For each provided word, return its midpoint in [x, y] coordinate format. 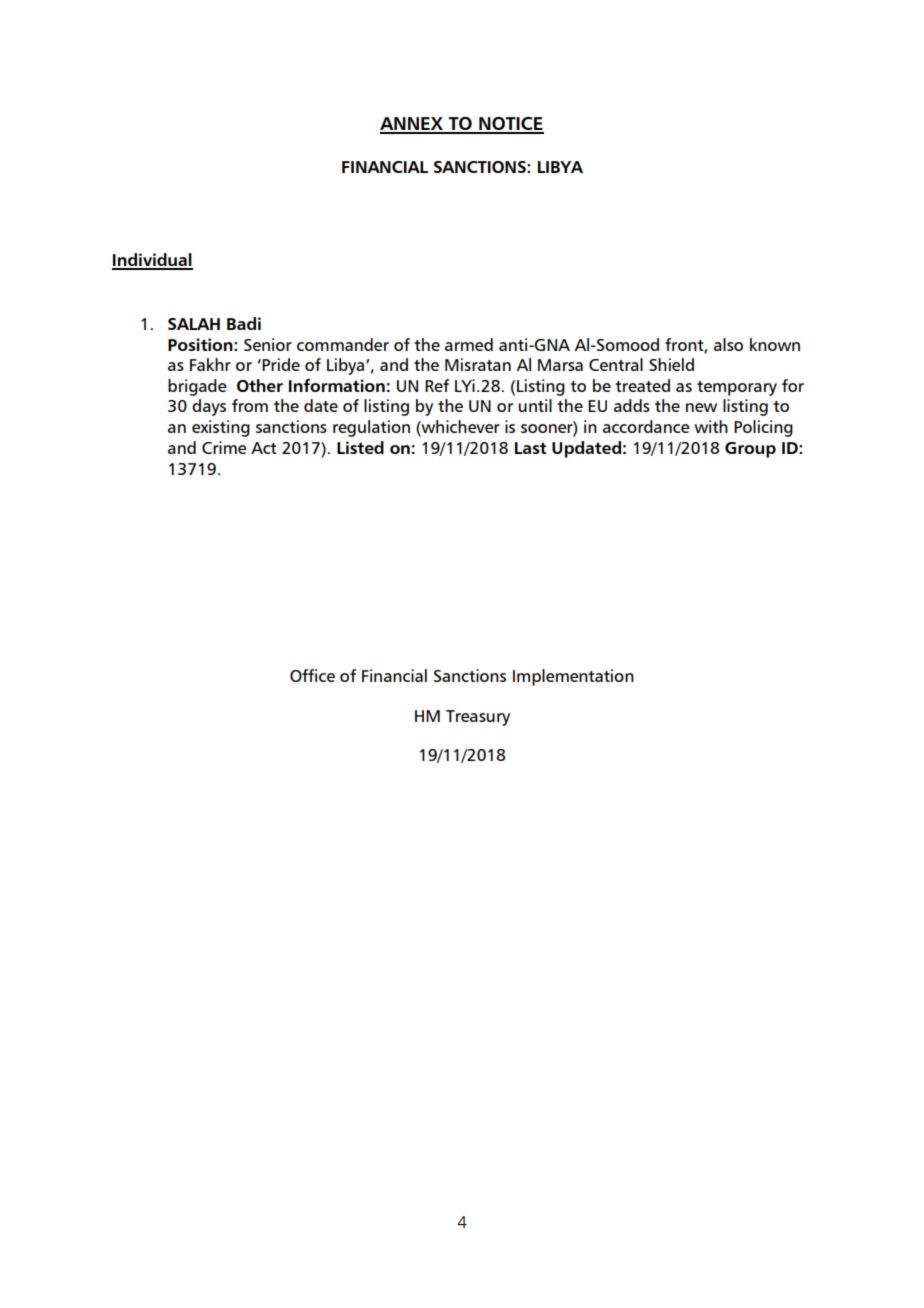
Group [750, 450]
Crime [224, 447]
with [711, 426]
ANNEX [412, 125]
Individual [152, 261]
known [775, 344]
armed [469, 344]
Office [312, 675]
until [535, 405]
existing [221, 428]
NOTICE [510, 125]
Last [531, 448]
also [728, 344]
